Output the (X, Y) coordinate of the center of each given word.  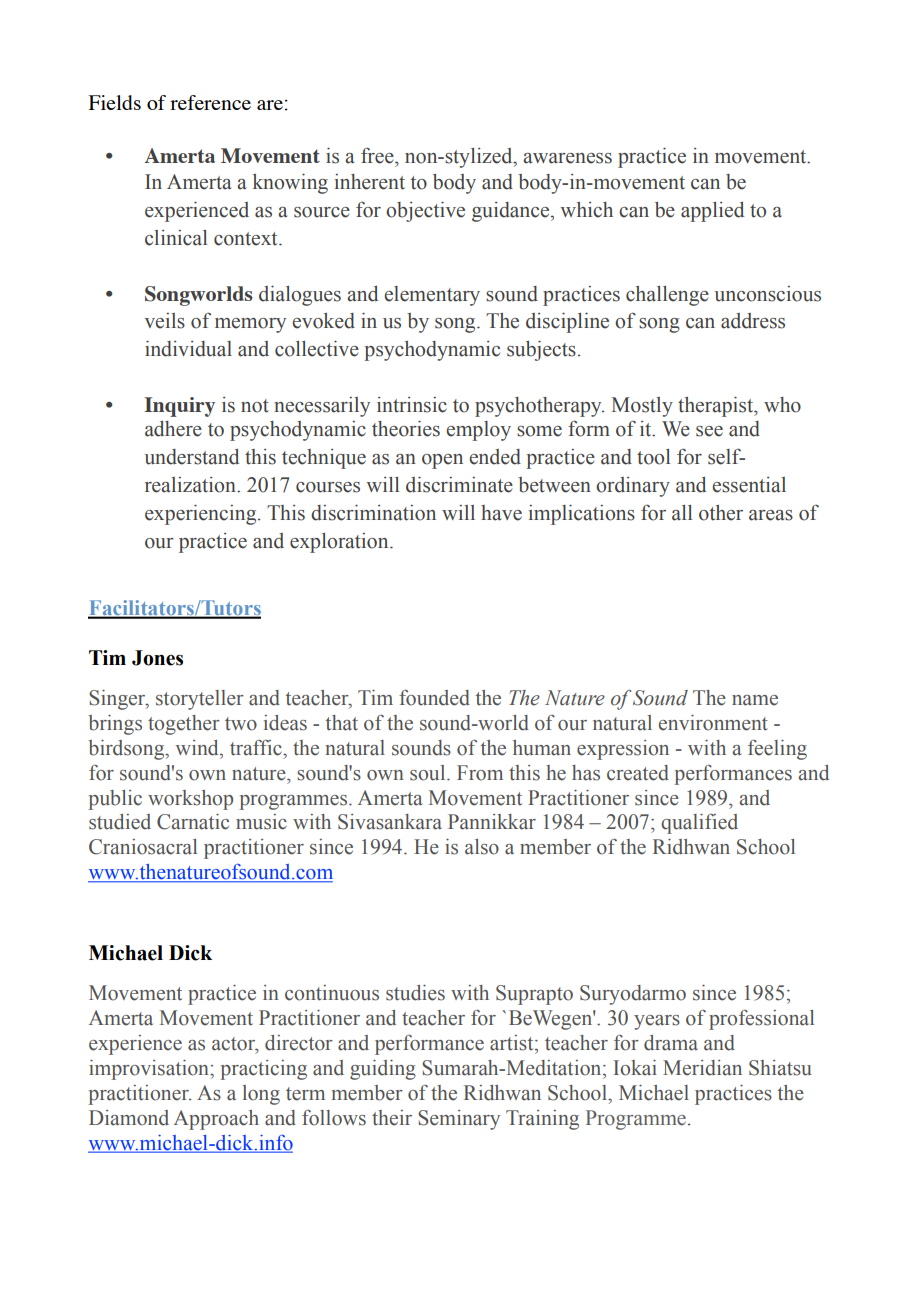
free (378, 156)
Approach (216, 1120)
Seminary (459, 1120)
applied (712, 212)
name (755, 700)
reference (210, 102)
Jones (157, 658)
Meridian (702, 1068)
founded (434, 698)
